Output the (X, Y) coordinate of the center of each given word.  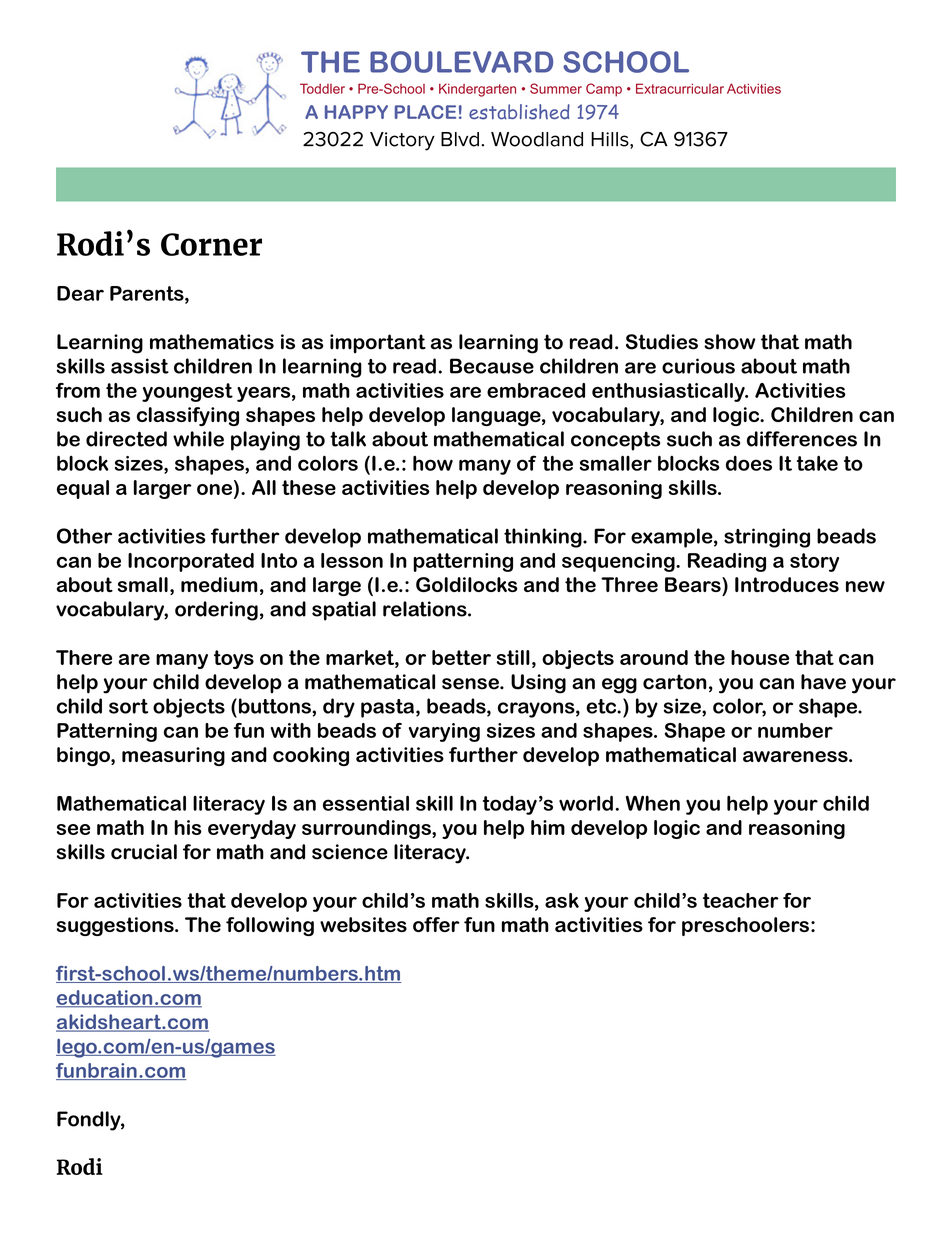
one (214, 489)
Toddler (322, 88)
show (730, 342)
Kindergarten (477, 90)
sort (128, 706)
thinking (544, 538)
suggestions (116, 926)
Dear (80, 293)
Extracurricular (680, 88)
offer (436, 924)
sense (471, 684)
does (749, 463)
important (378, 343)
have (823, 682)
